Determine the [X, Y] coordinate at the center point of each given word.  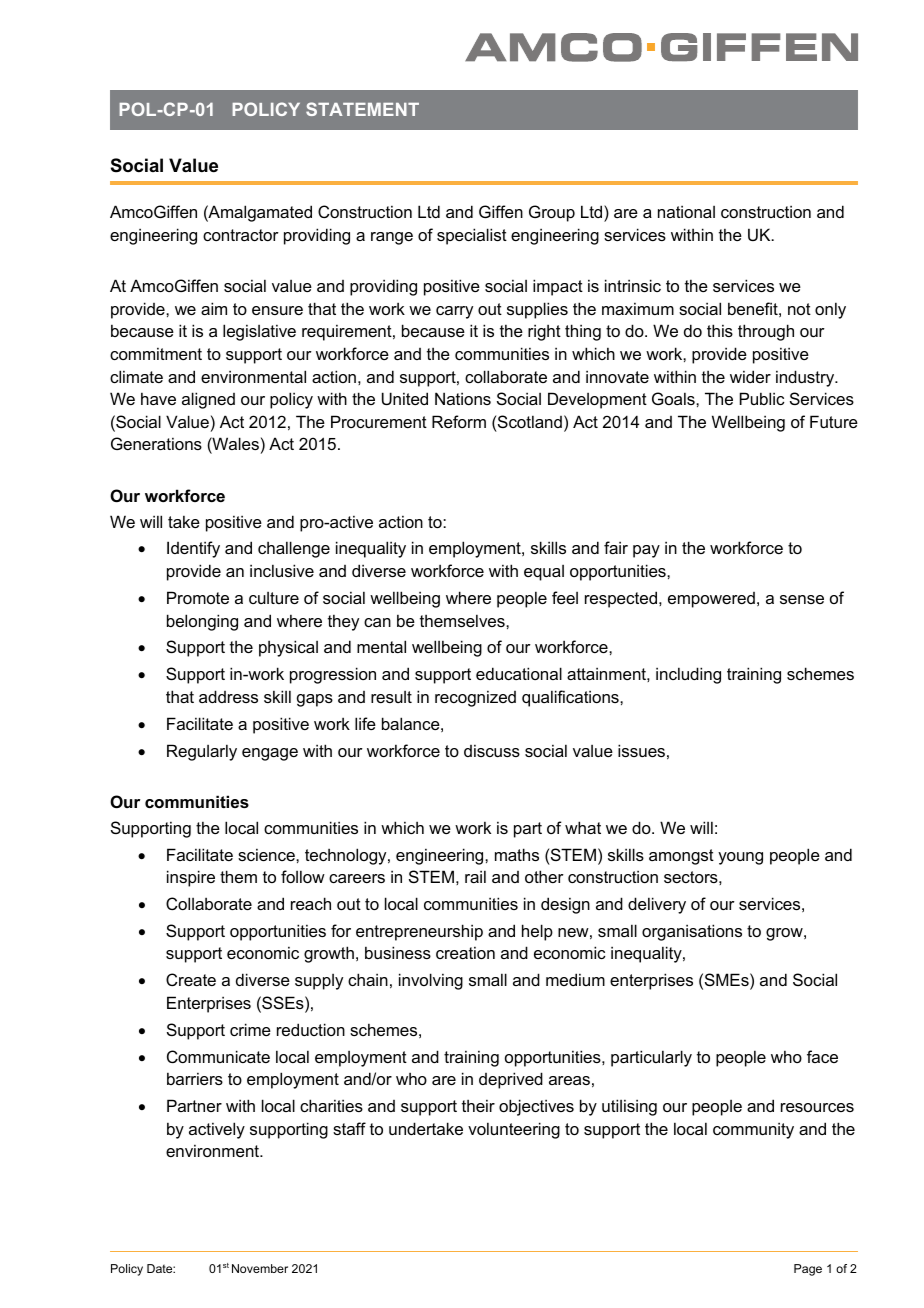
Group [552, 213]
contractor [241, 235]
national [686, 211]
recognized [475, 698]
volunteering [514, 1130]
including [688, 675]
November [260, 1268]
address [228, 696]
